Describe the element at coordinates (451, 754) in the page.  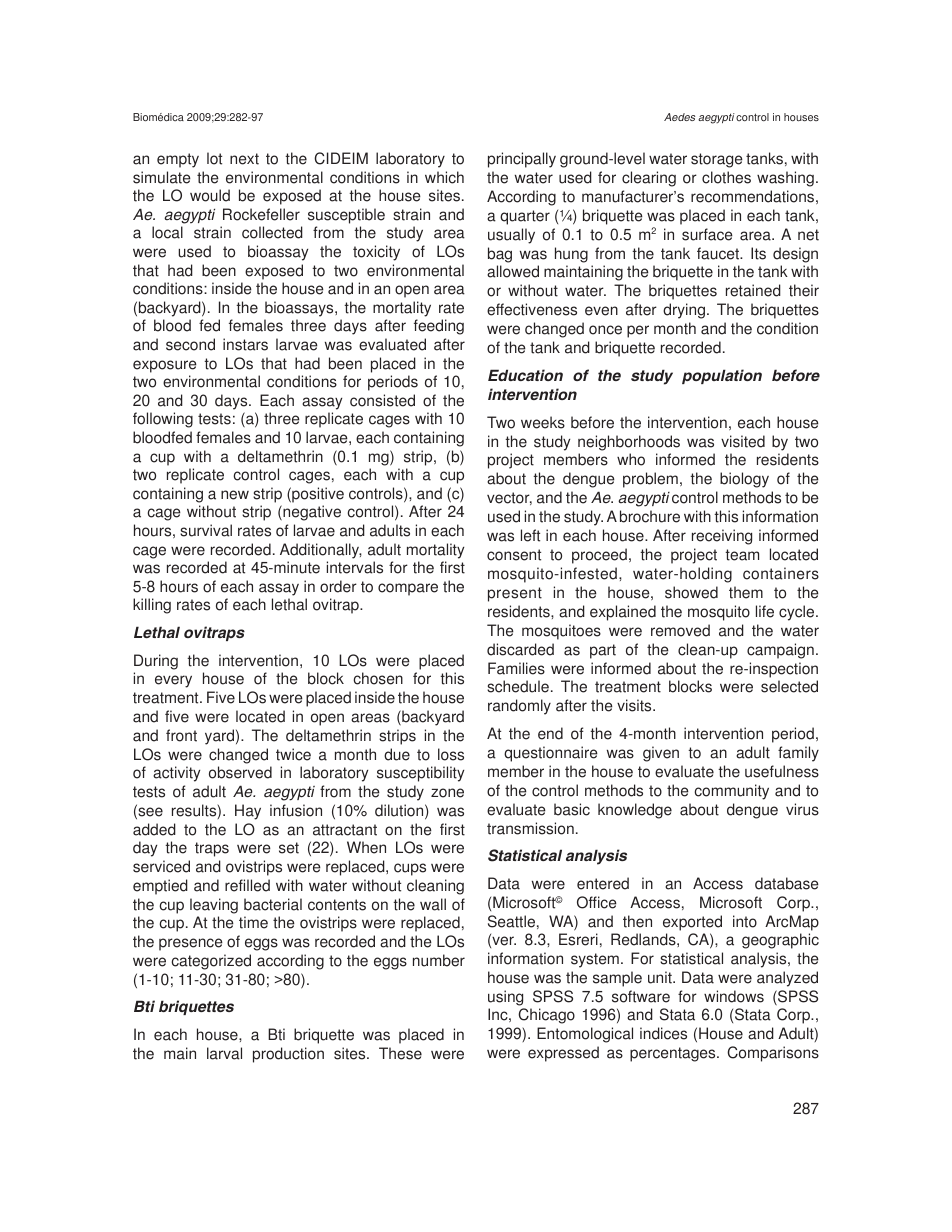
I see `loss` at that location.
